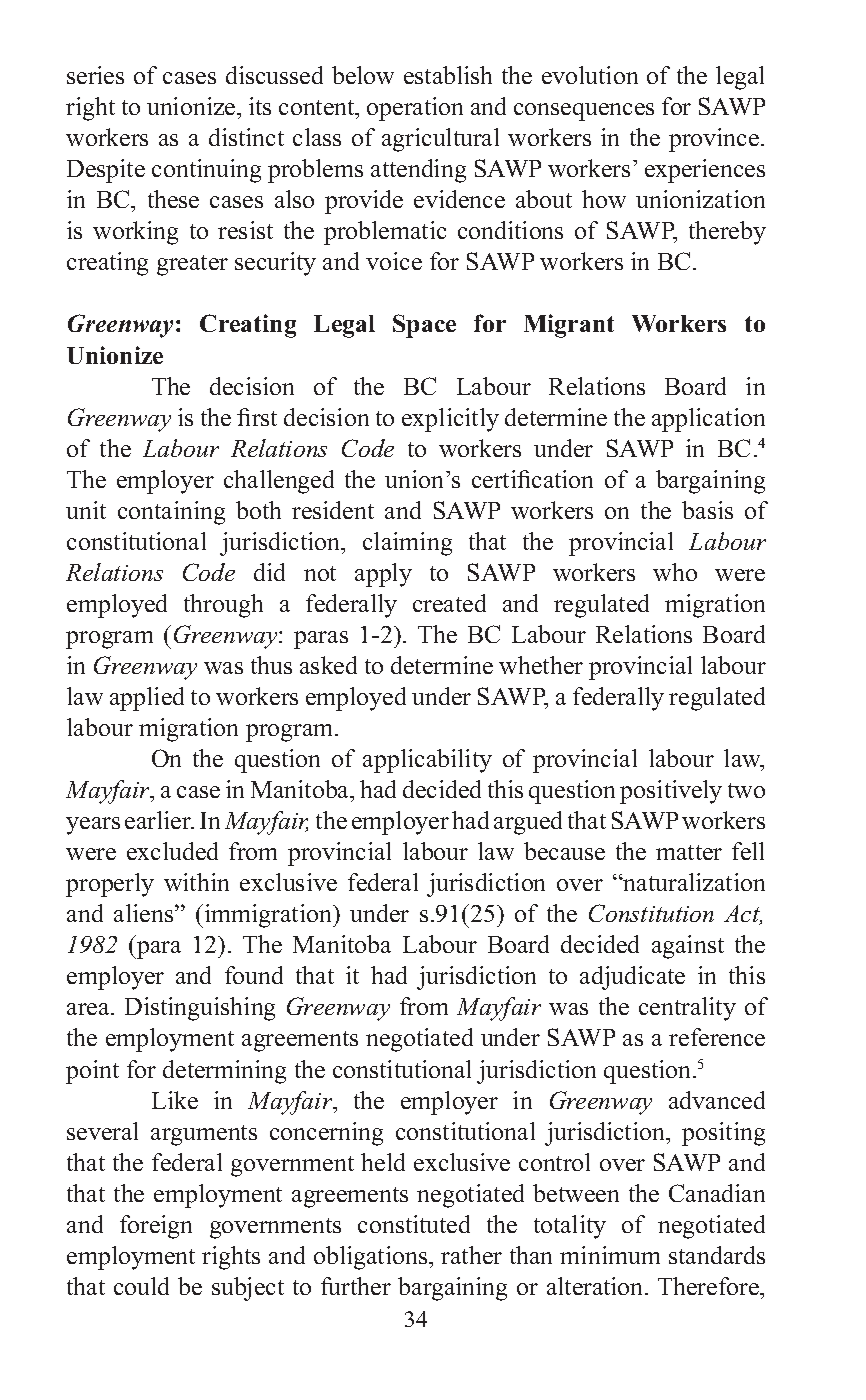 The width and height of the page is (866, 1400). I want to click on applied, so click(147, 699).
